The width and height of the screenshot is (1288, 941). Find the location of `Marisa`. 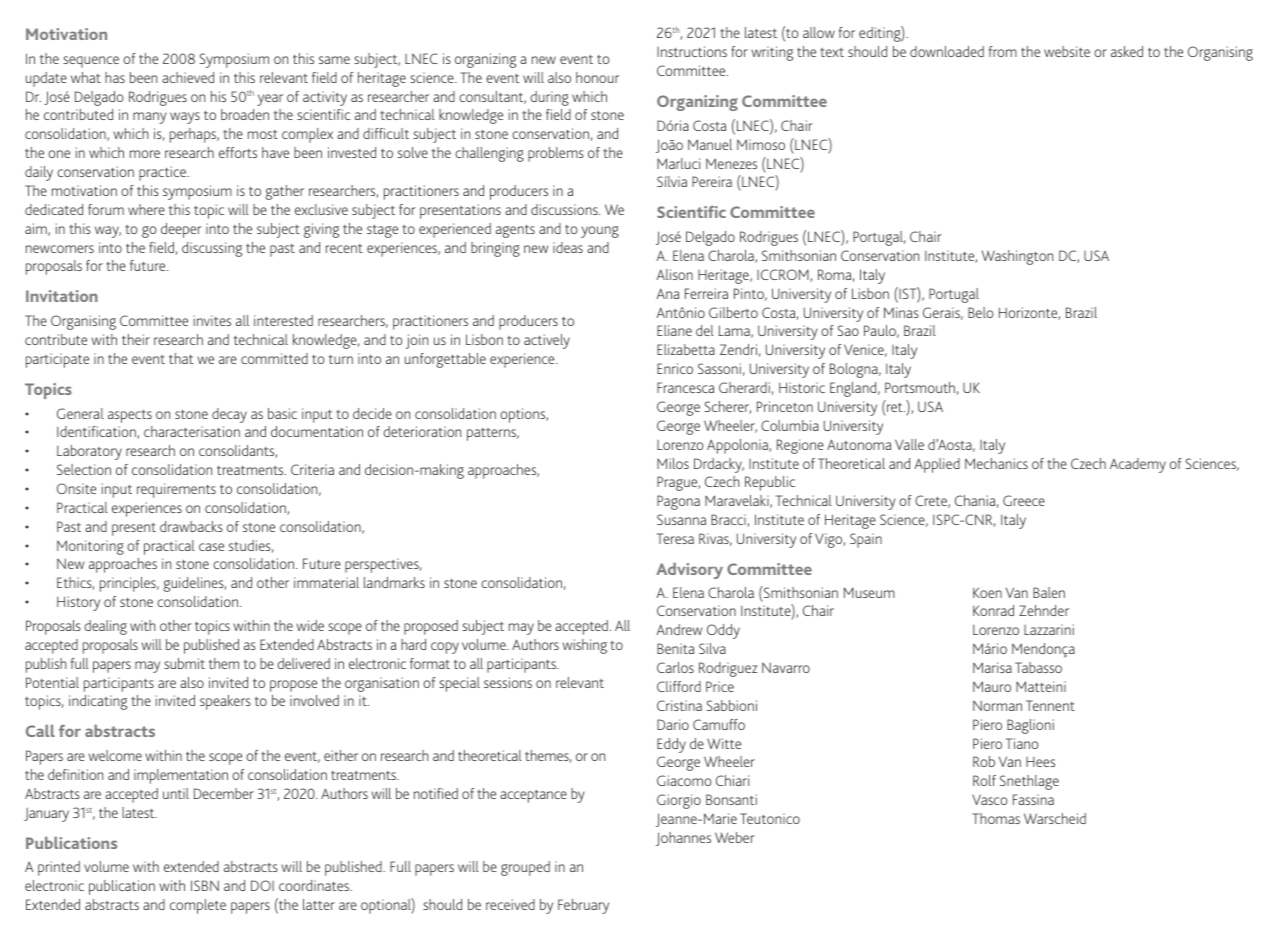

Marisa is located at coordinates (992, 667).
